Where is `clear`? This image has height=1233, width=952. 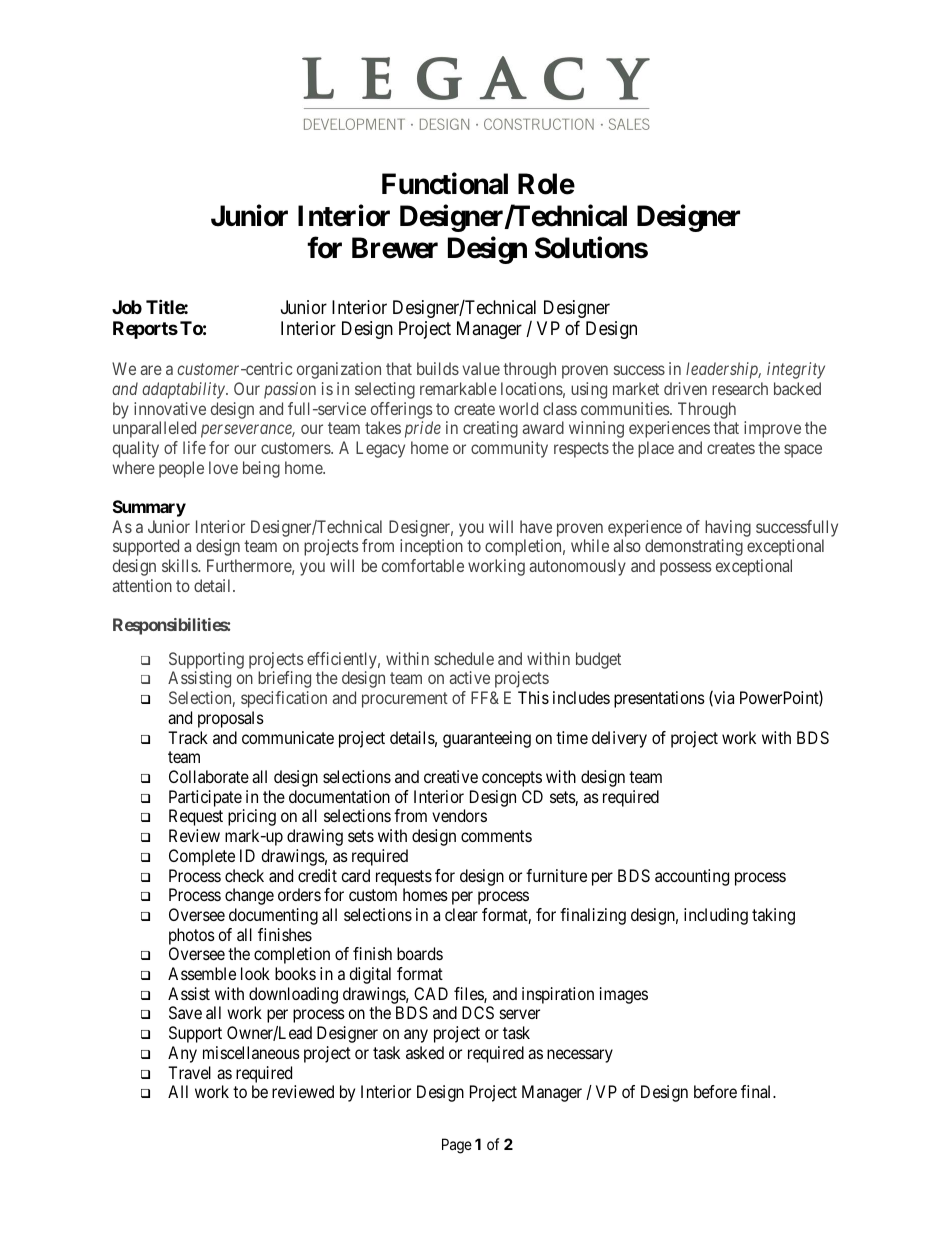
clear is located at coordinates (461, 914).
